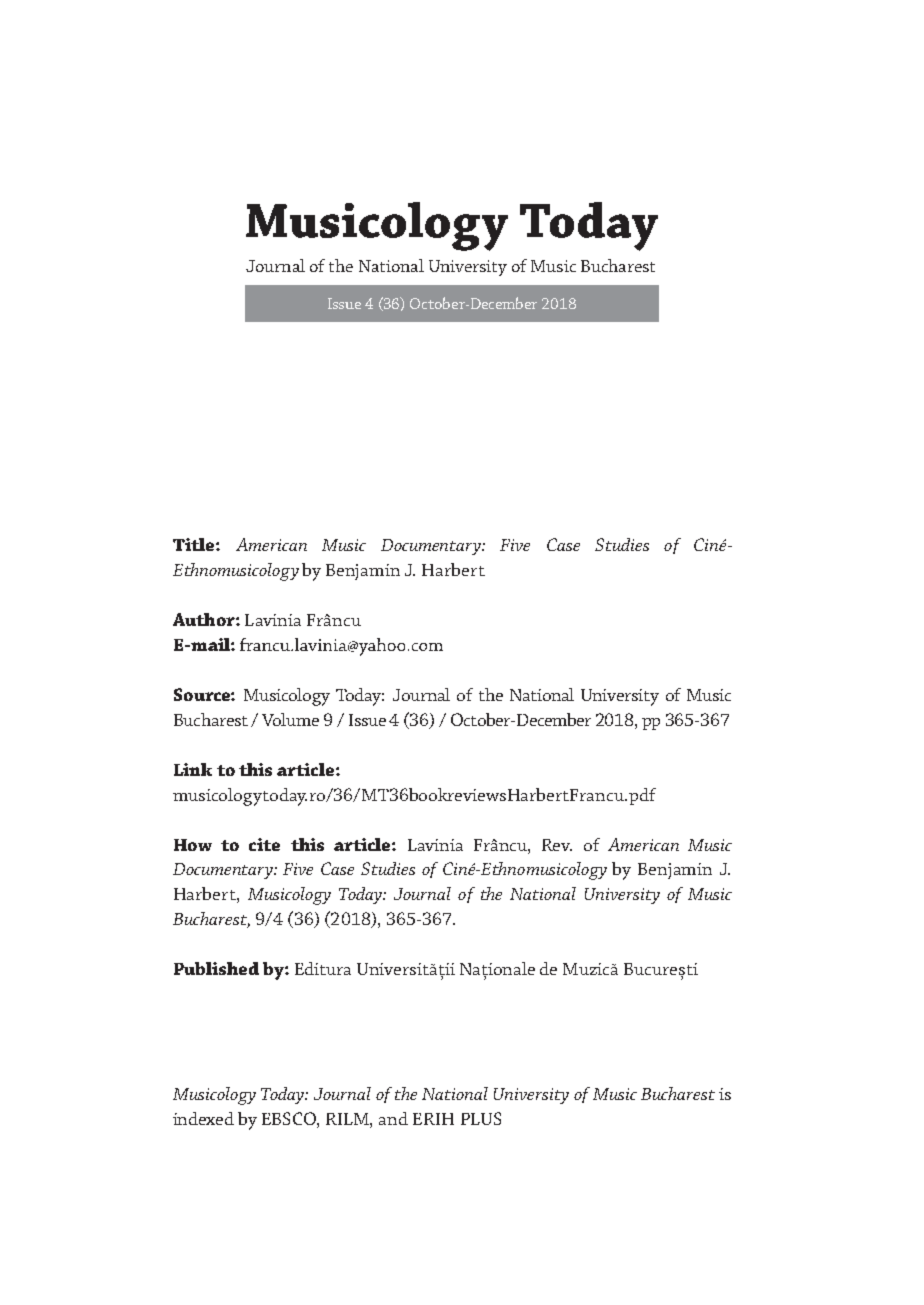  Describe the element at coordinates (193, 845) in the document. I see `How` at that location.
